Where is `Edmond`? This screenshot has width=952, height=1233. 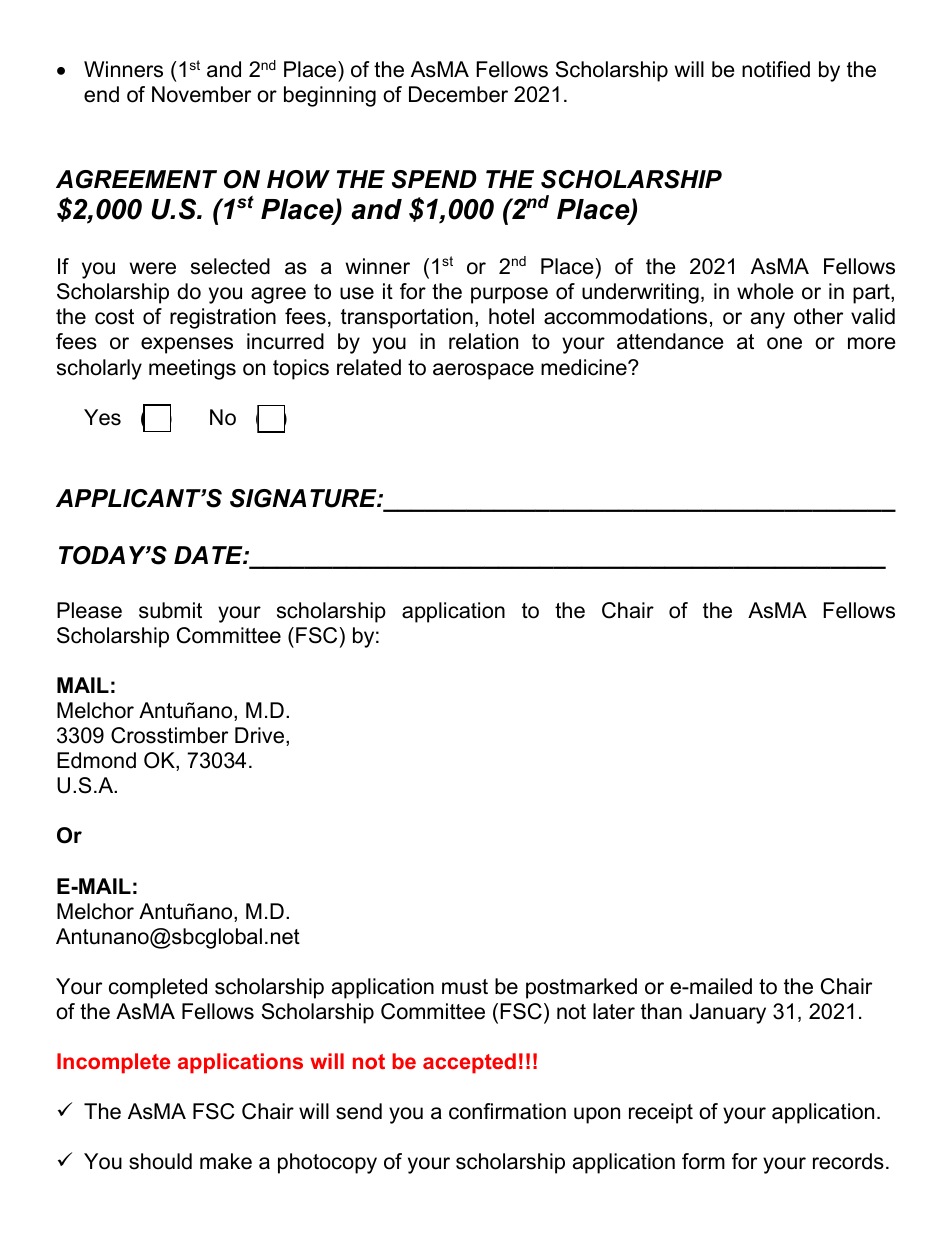 Edmond is located at coordinates (96, 760).
